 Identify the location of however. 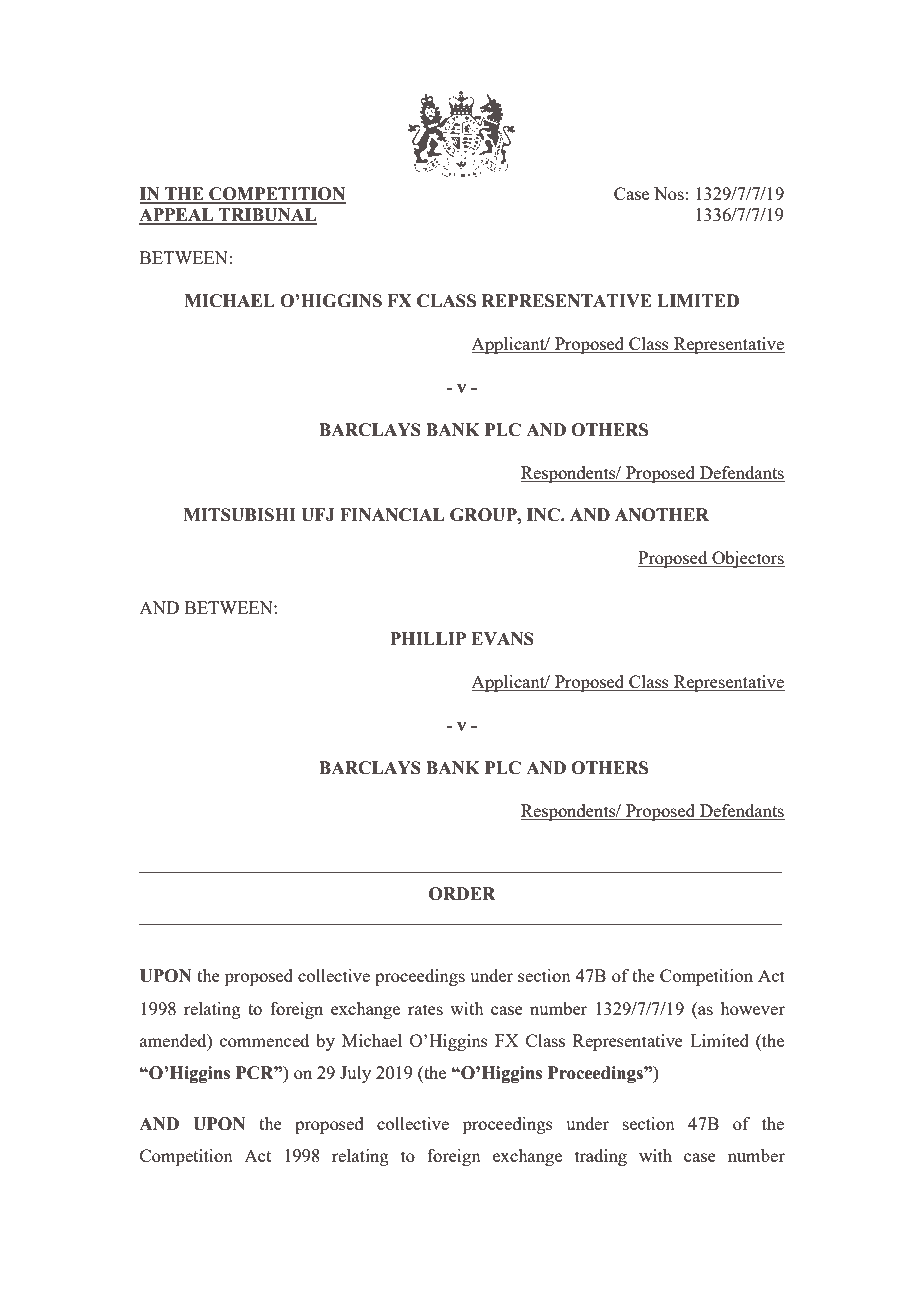
(752, 1008).
